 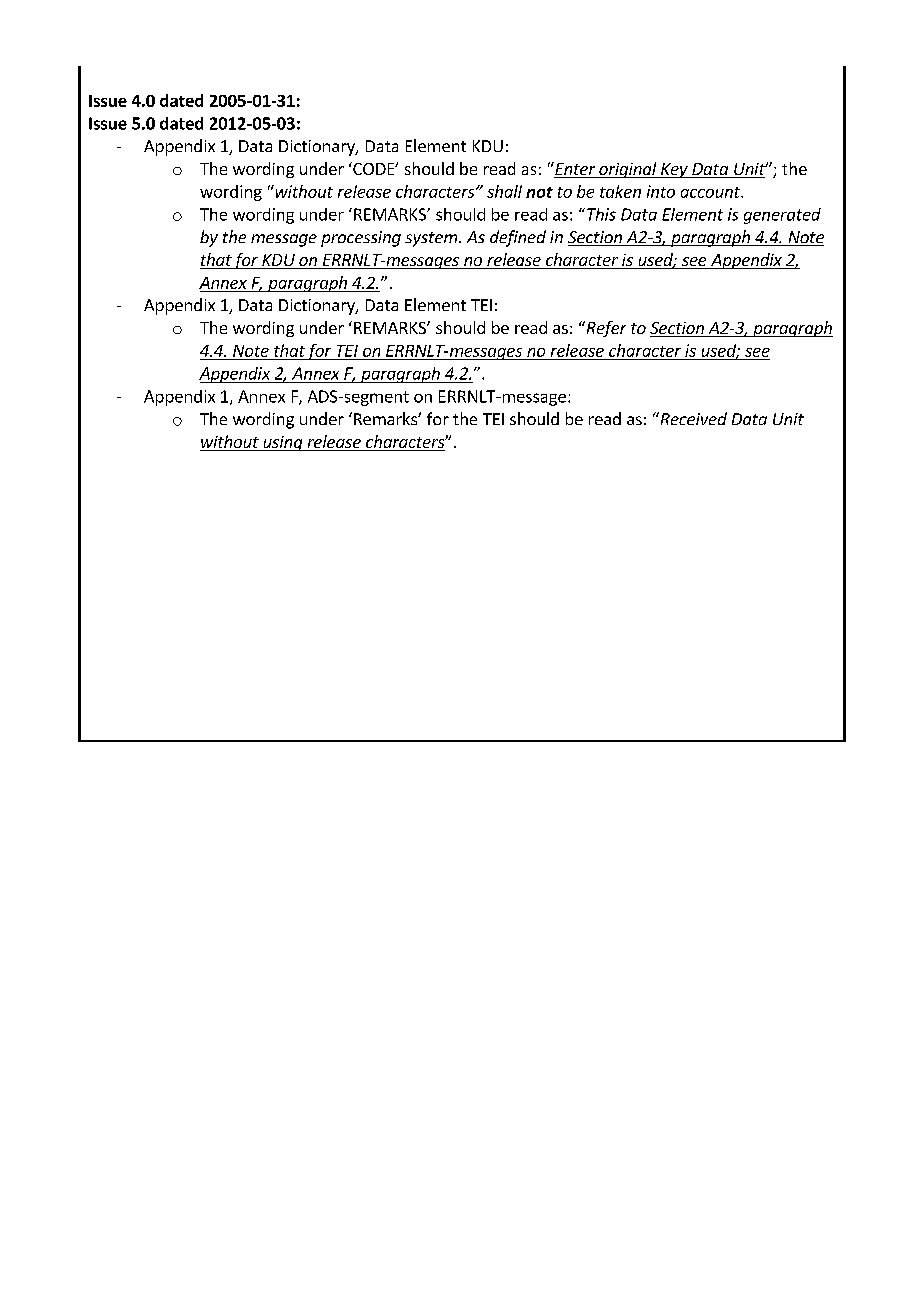 I want to click on Enter, so click(x=575, y=170).
